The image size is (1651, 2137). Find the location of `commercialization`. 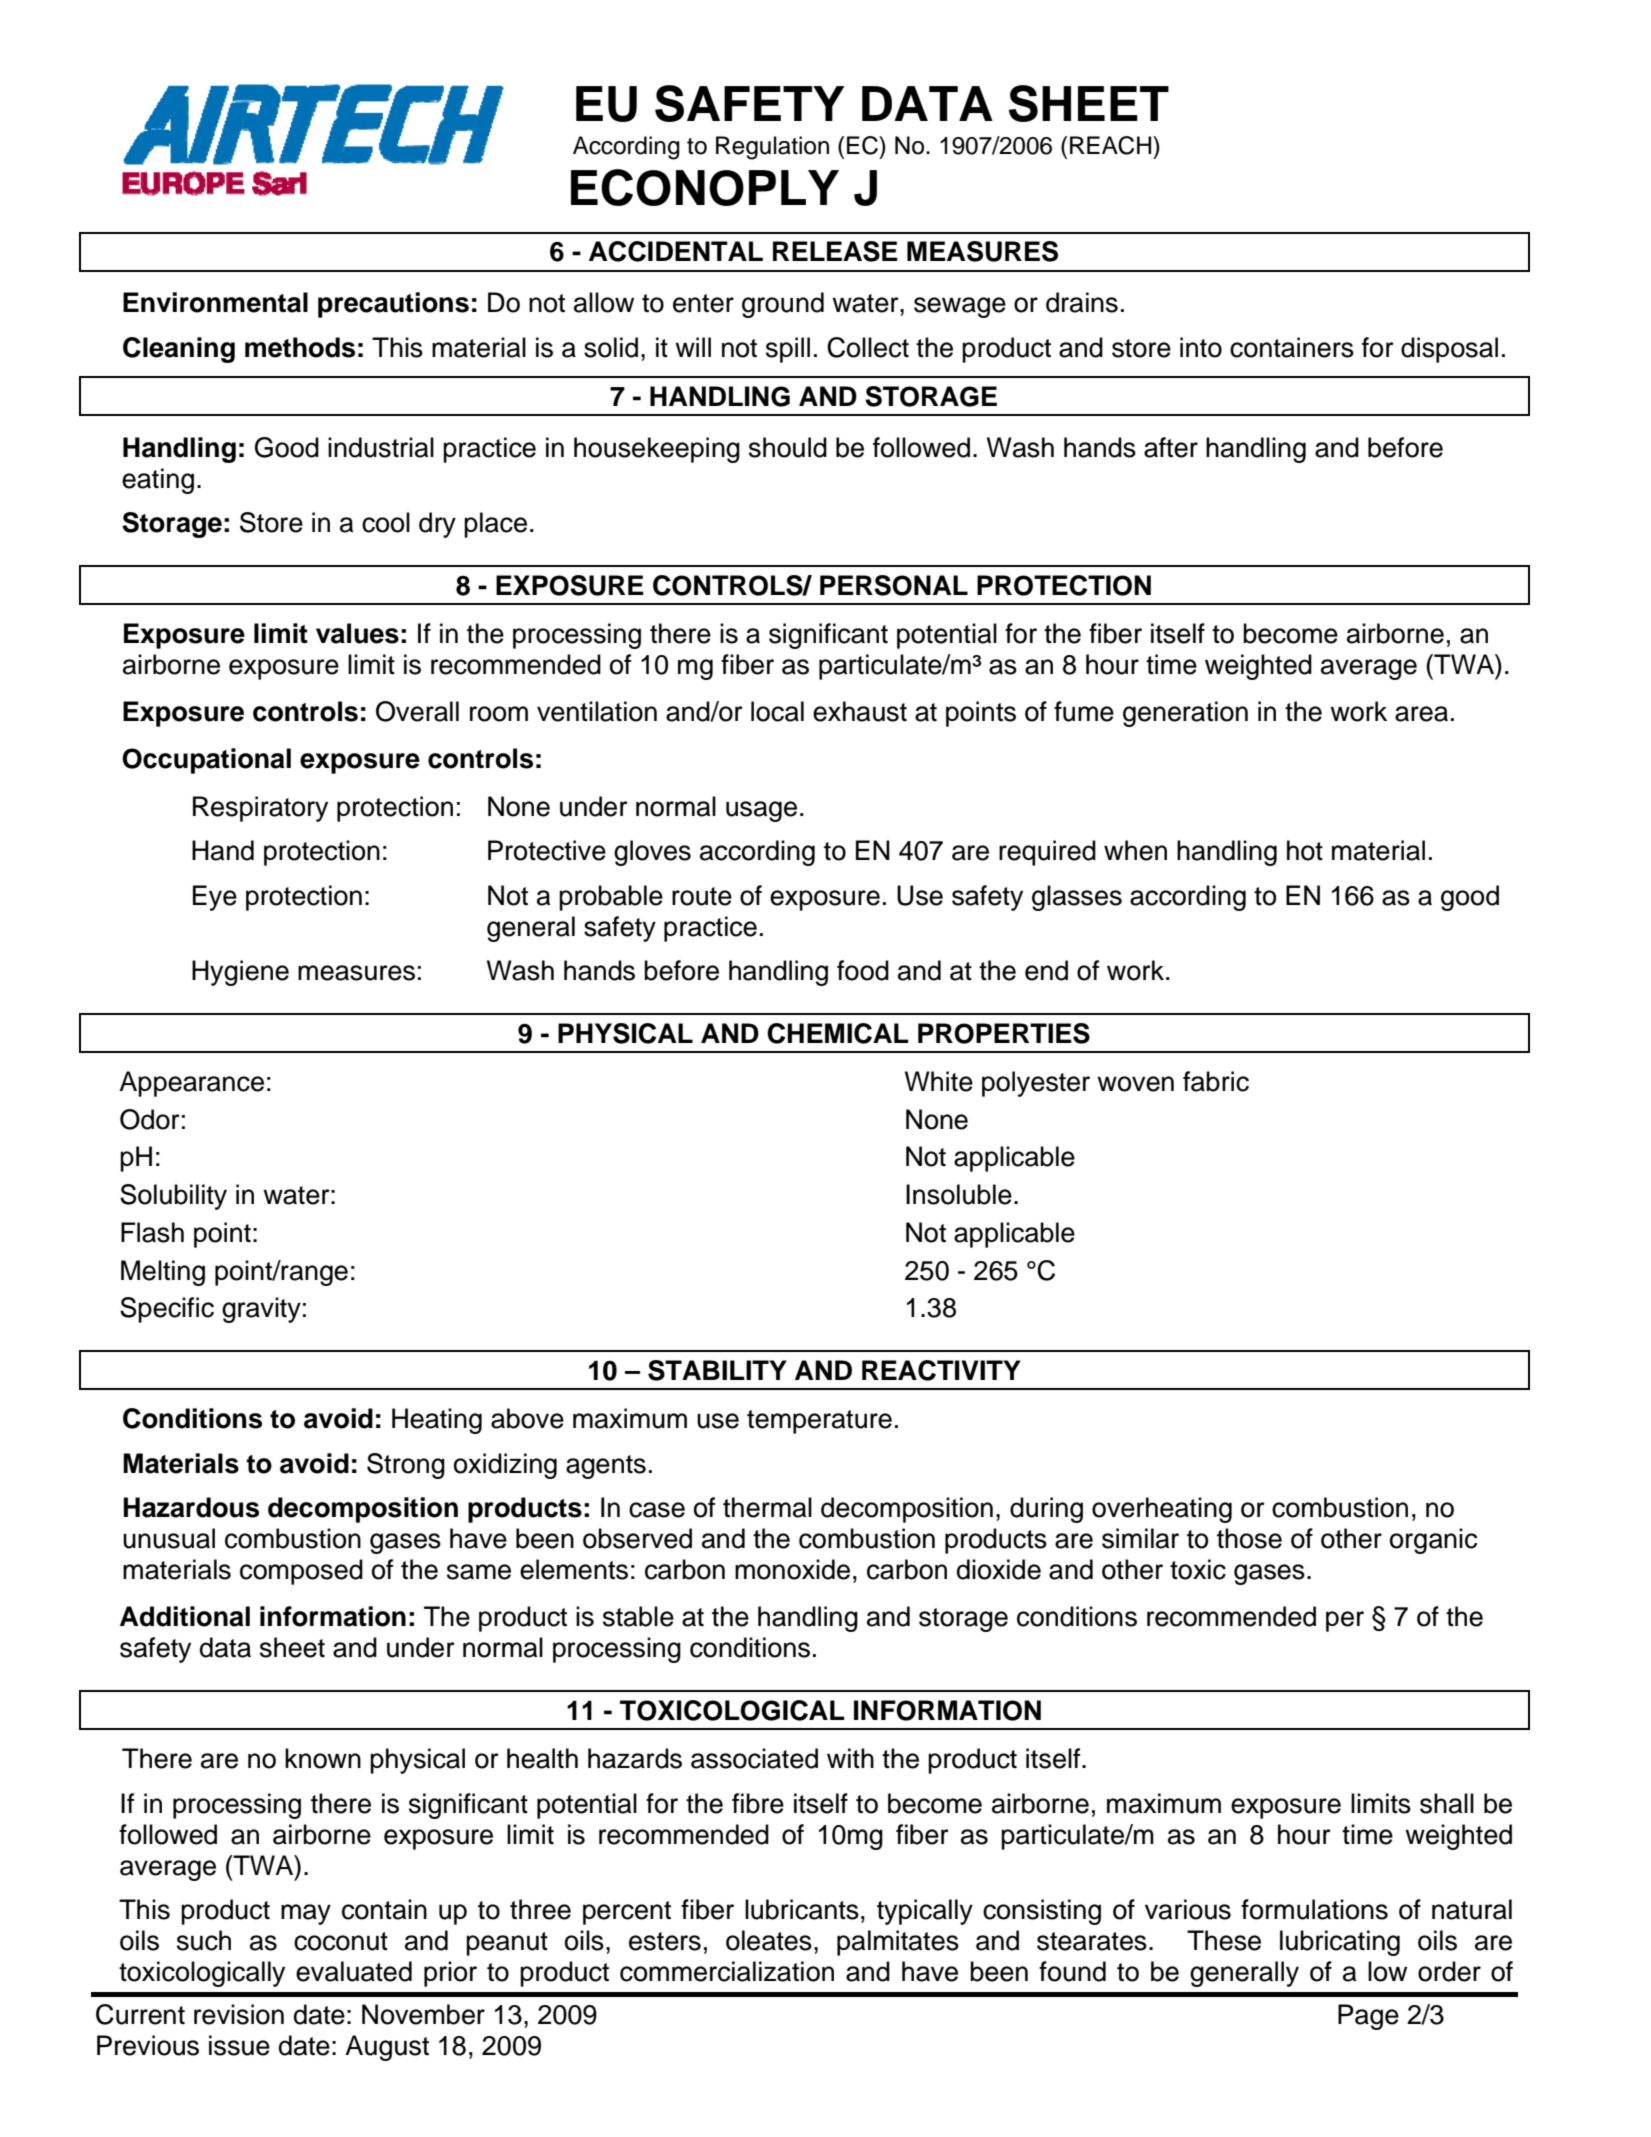

commercialization is located at coordinates (727, 1971).
